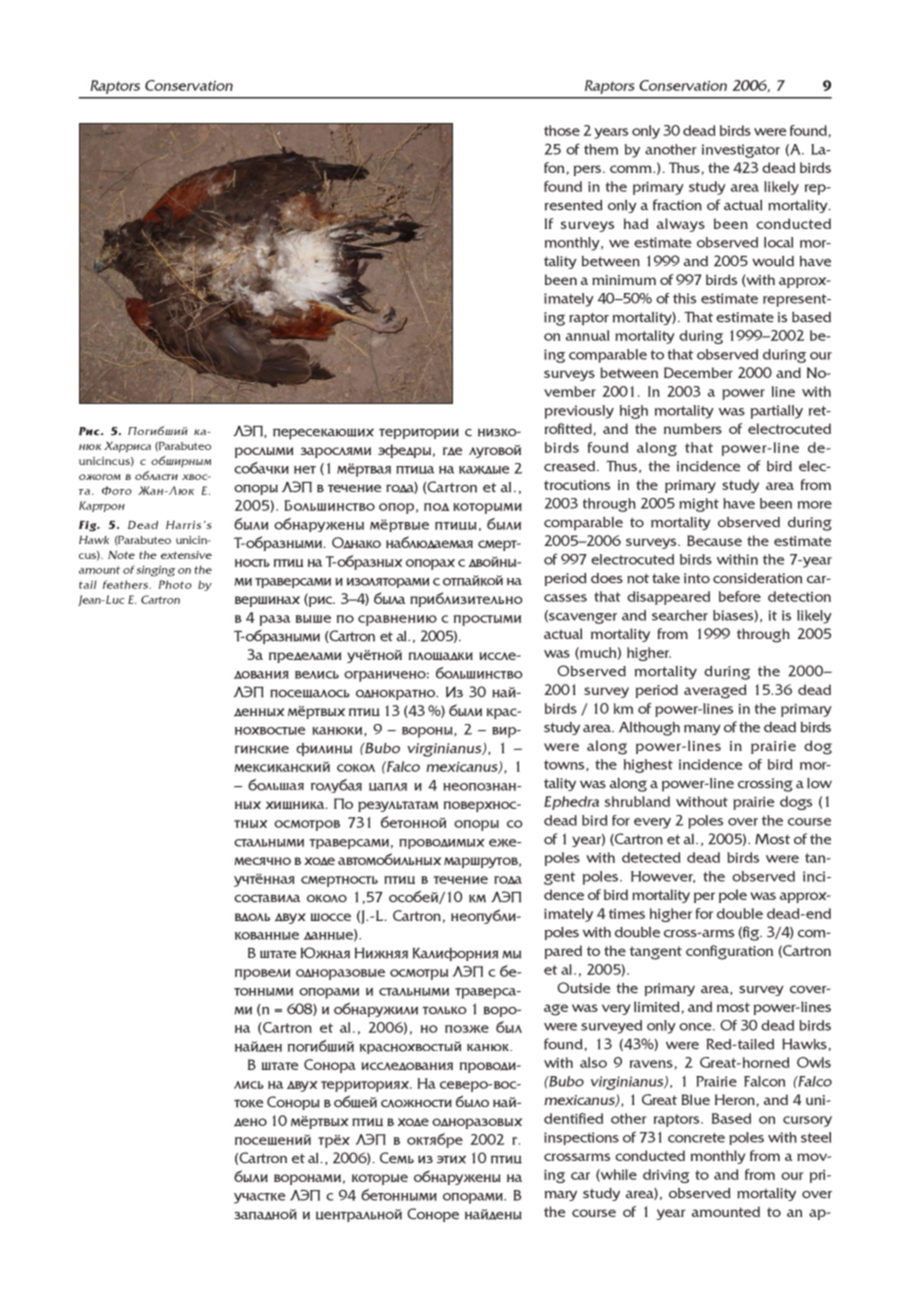 This page has width=924, height=1308. What do you see at coordinates (186, 555) in the page?
I see `extensive` at bounding box center [186, 555].
